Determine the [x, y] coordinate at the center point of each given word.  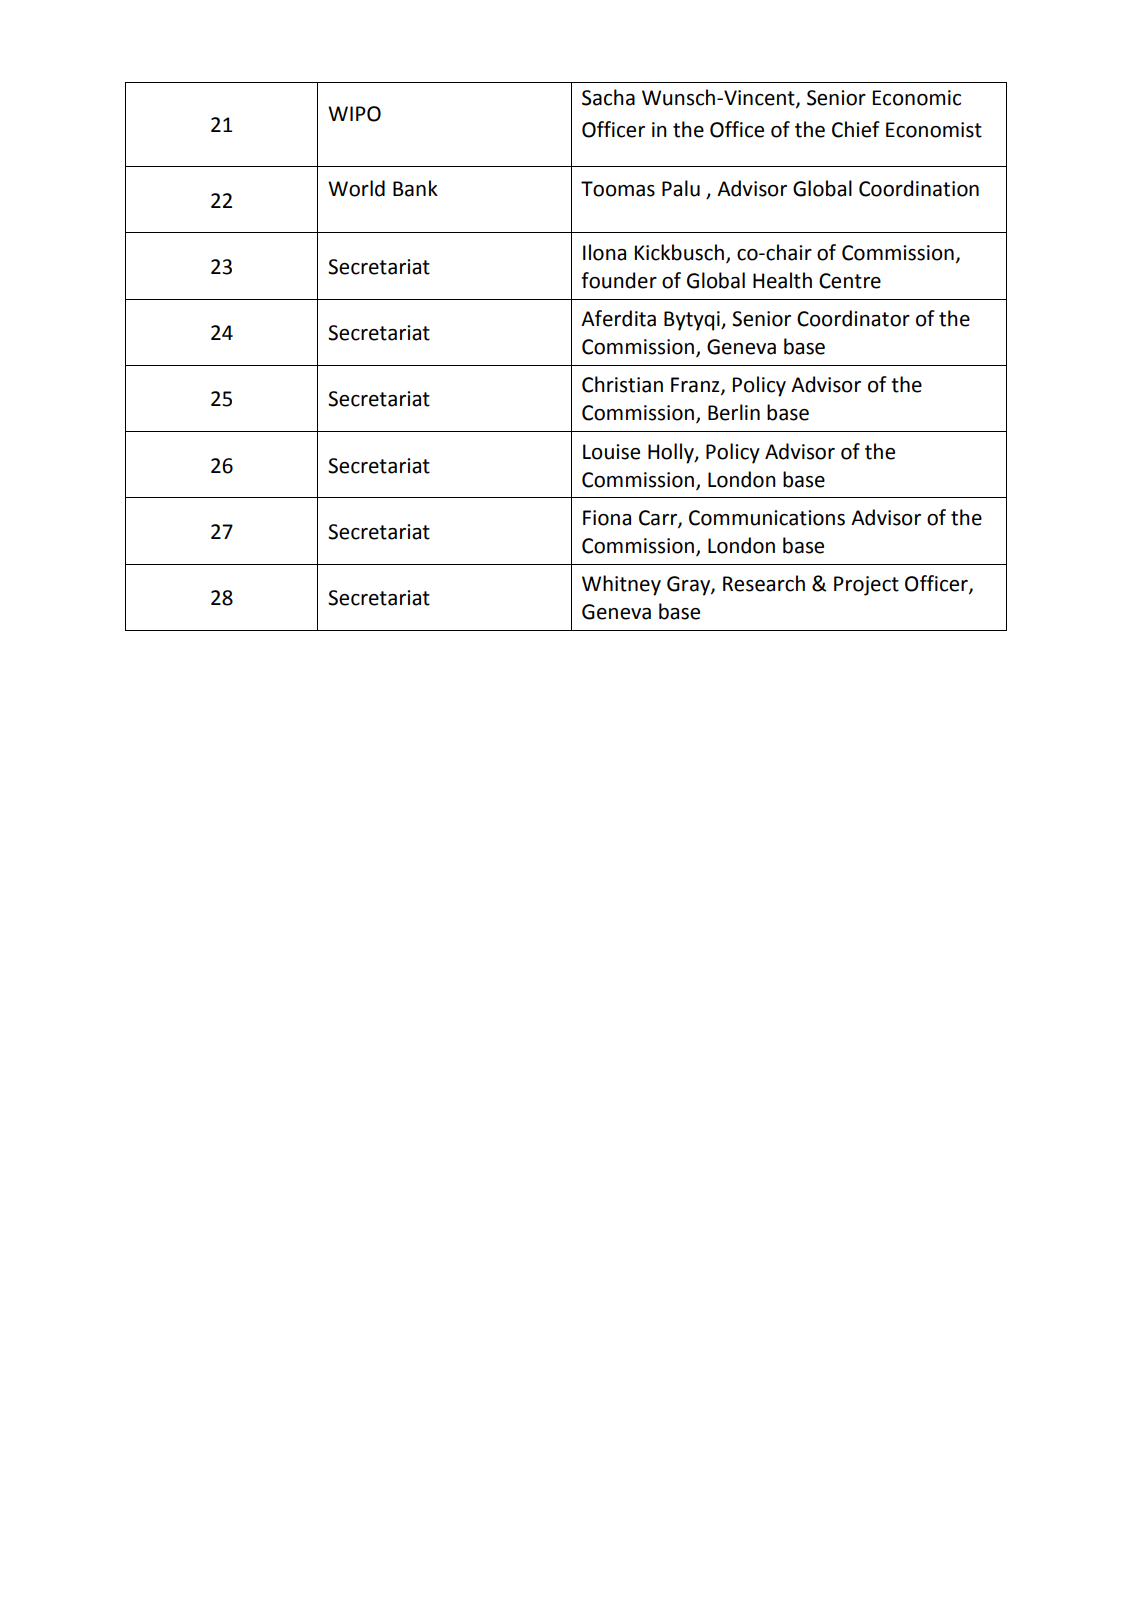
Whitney [621, 585]
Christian [622, 384]
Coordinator [853, 318]
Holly [672, 453]
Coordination [919, 188]
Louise [611, 452]
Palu [681, 188]
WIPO [354, 114]
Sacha [608, 97]
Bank [415, 188]
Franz [696, 386]
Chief [856, 129]
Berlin [734, 412]
